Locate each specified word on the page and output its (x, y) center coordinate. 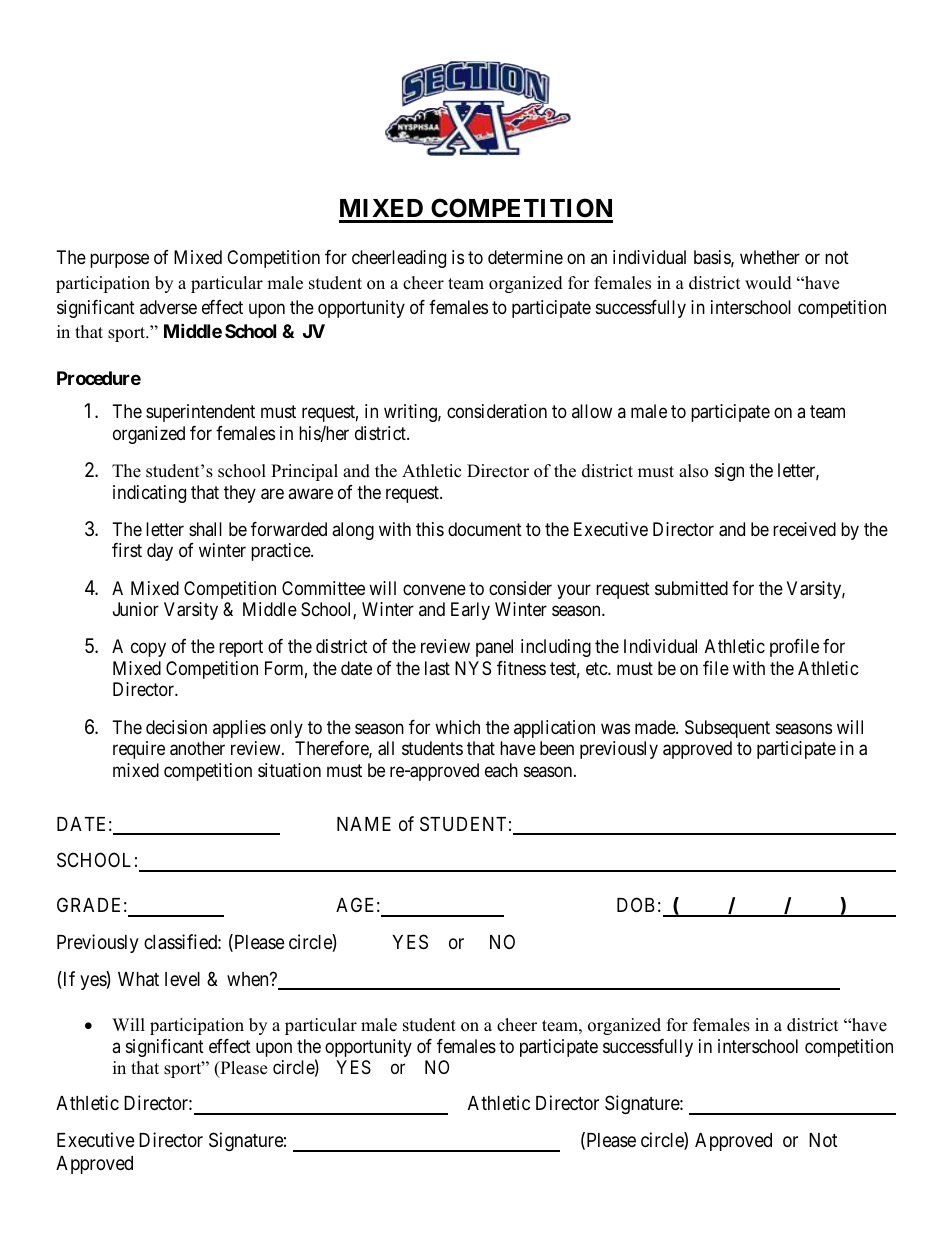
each (501, 770)
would (768, 283)
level (182, 979)
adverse (168, 307)
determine (525, 257)
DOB (636, 904)
